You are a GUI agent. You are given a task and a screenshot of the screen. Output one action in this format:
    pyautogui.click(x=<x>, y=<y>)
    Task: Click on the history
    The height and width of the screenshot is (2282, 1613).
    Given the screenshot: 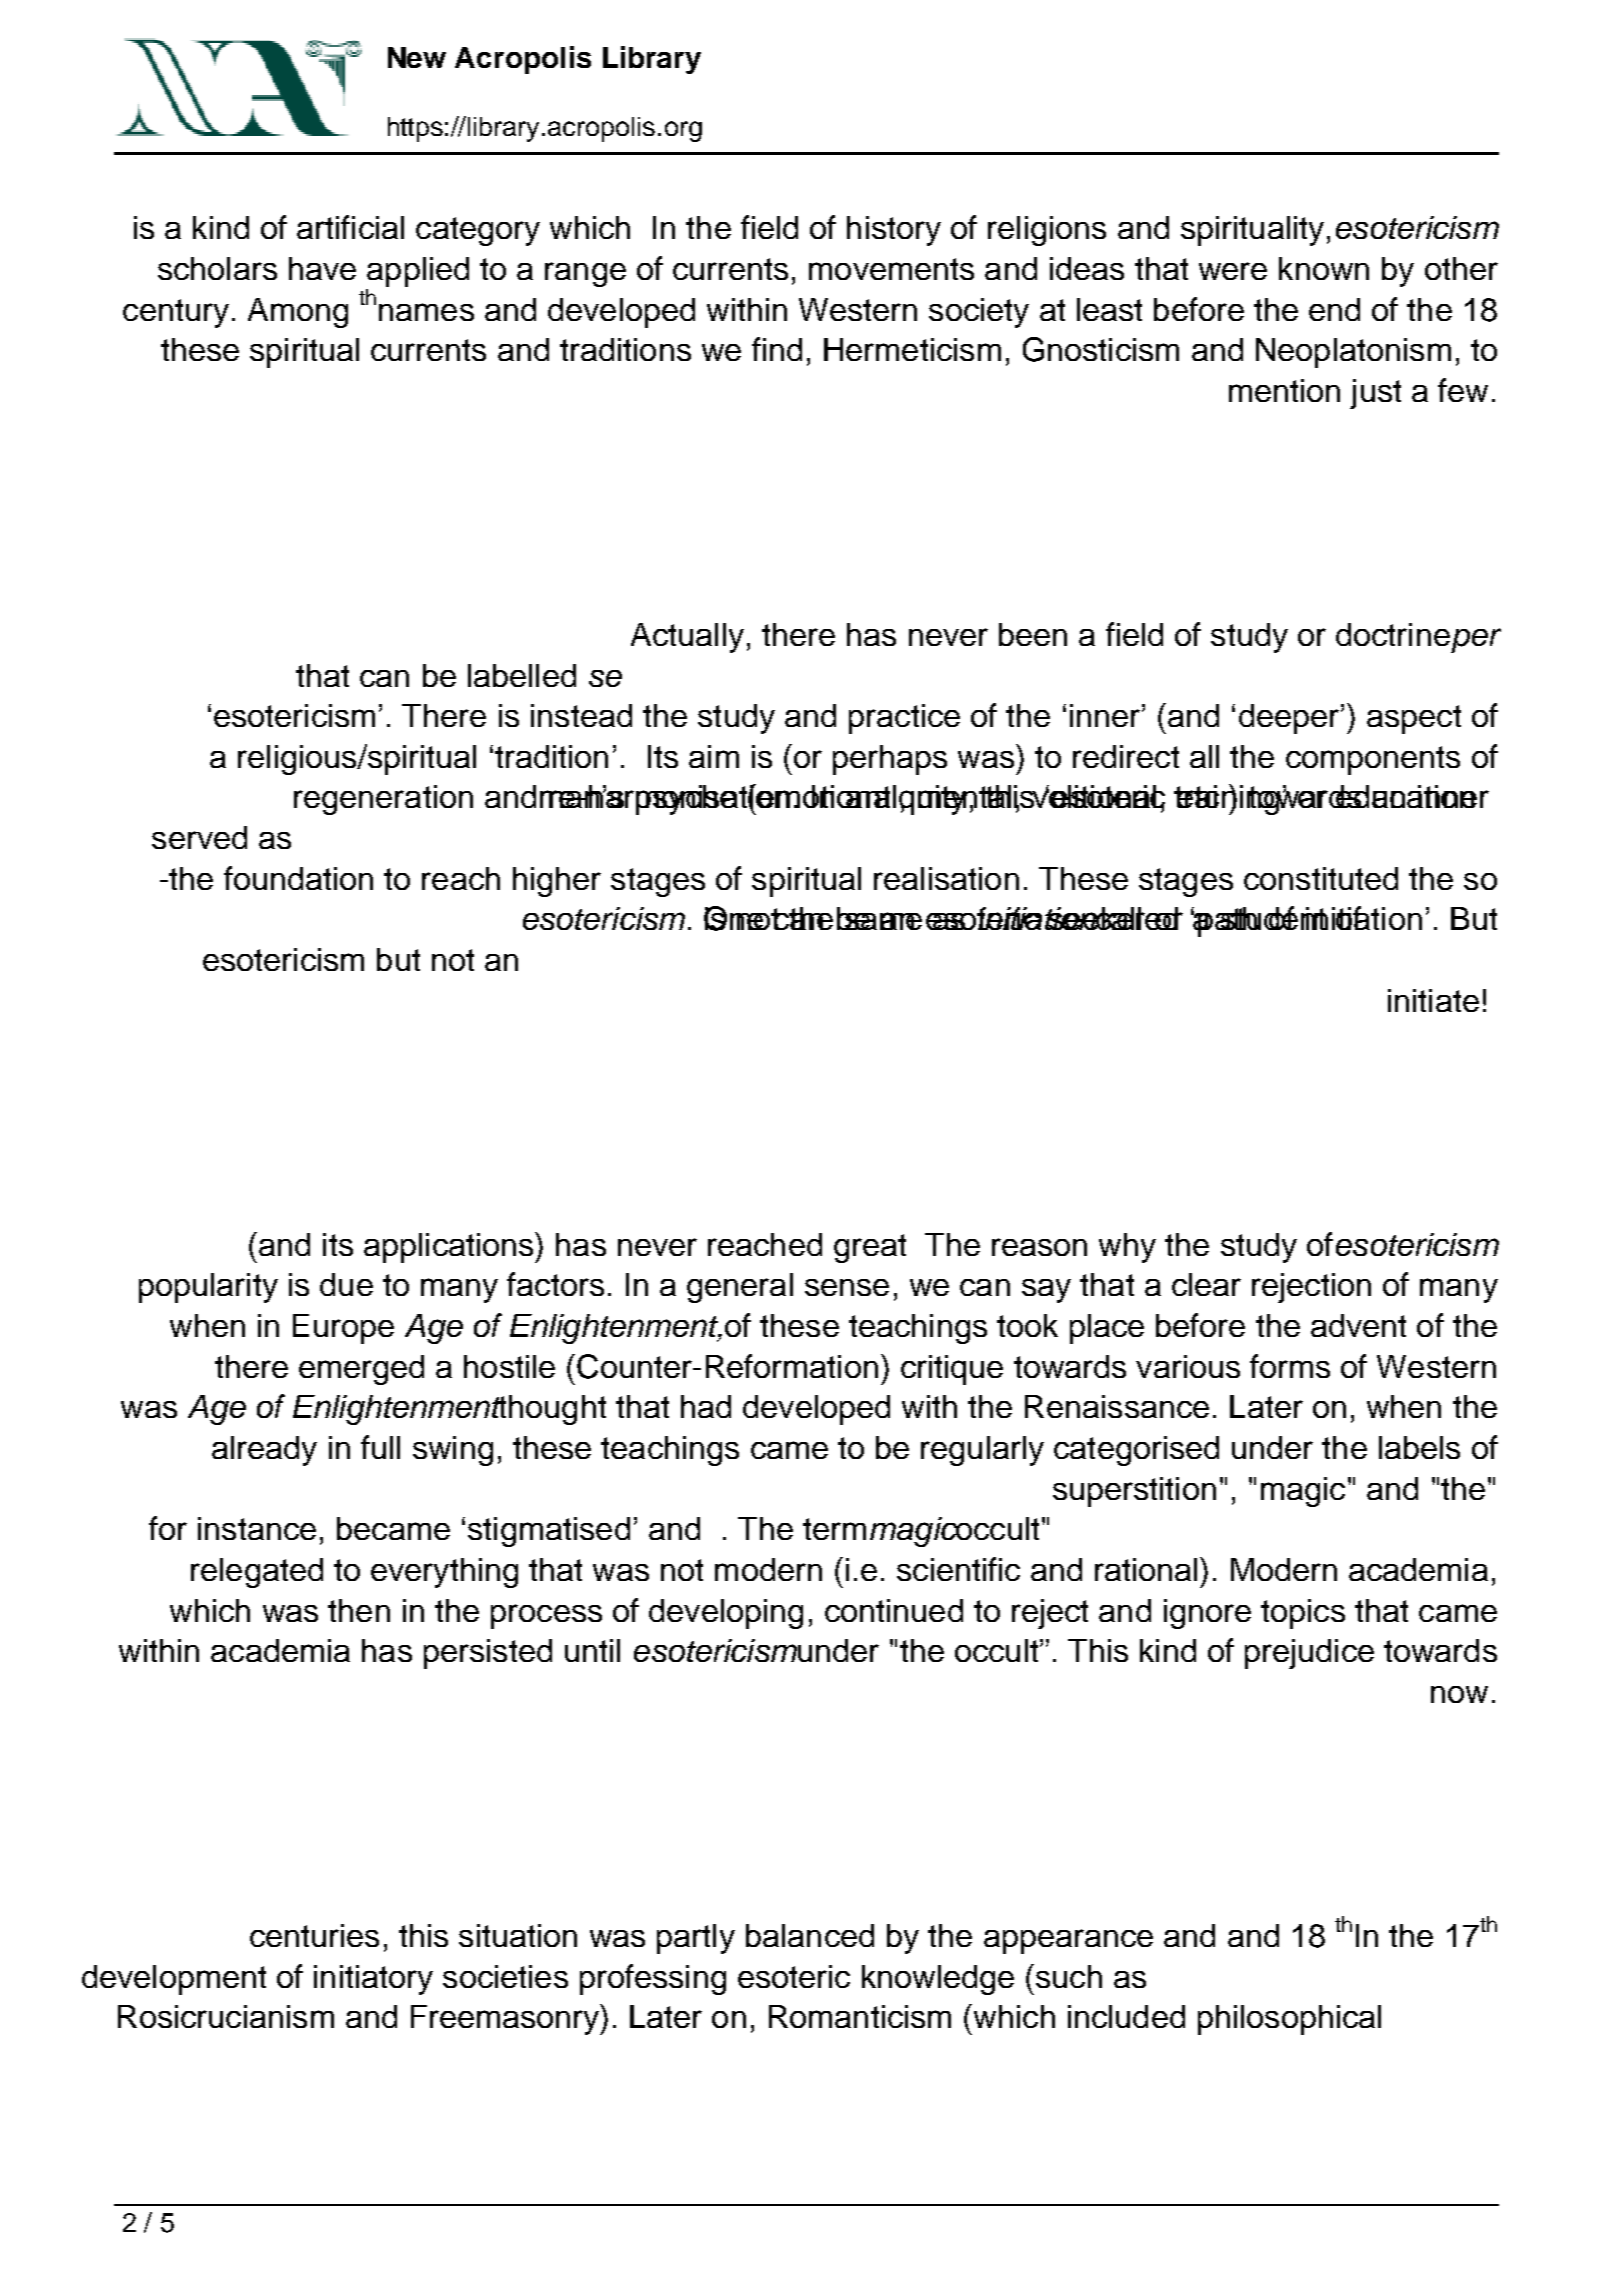 What is the action you would take?
    pyautogui.click(x=894, y=231)
